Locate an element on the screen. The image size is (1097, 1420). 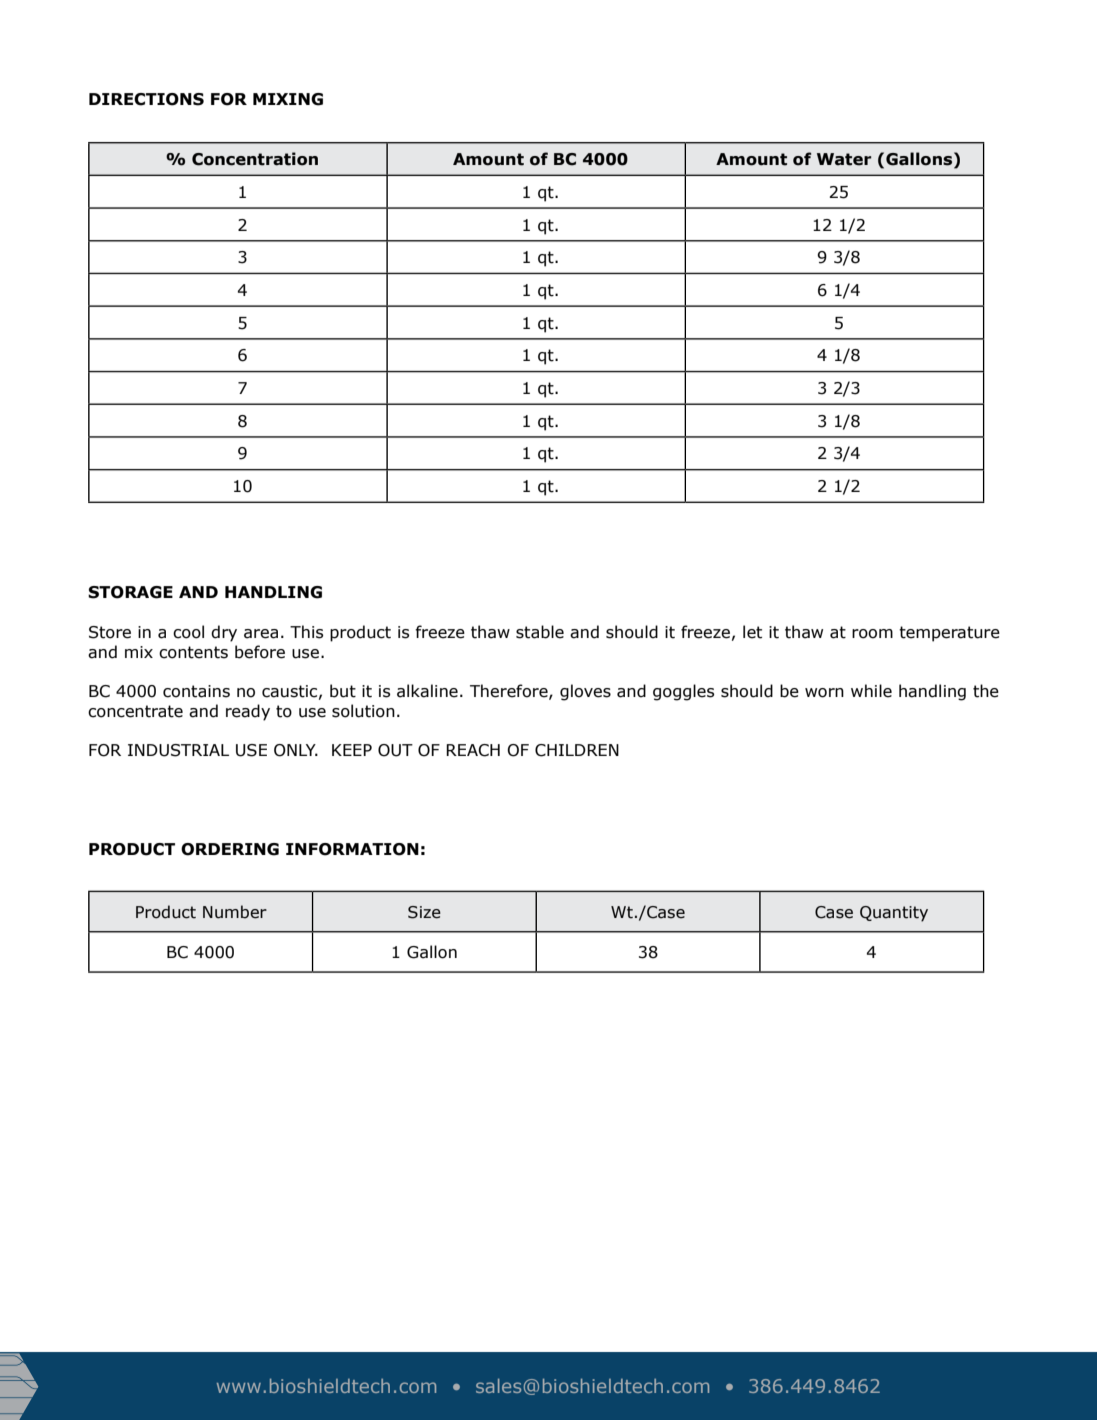
Number is located at coordinates (235, 912).
